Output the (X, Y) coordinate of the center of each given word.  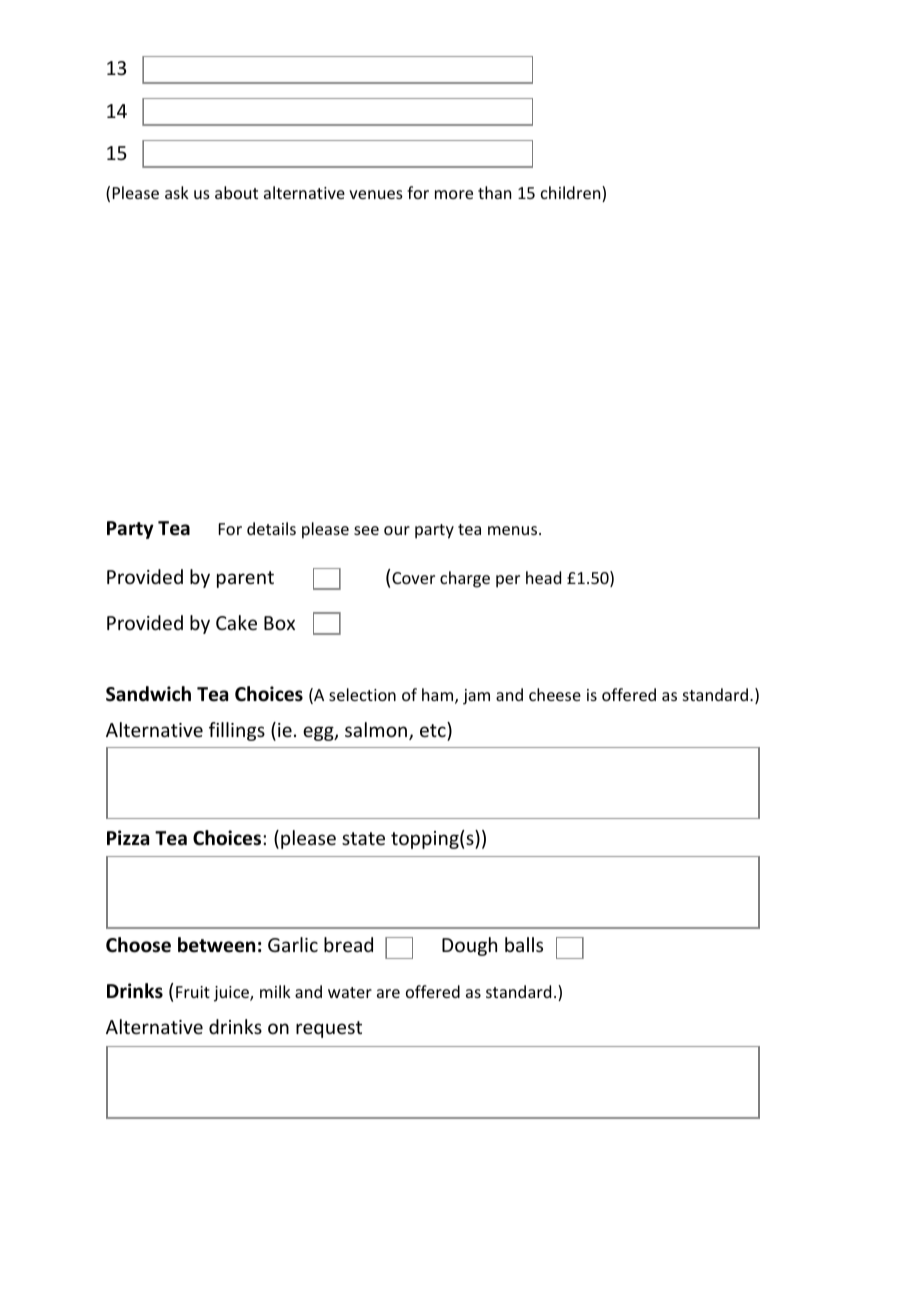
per (508, 581)
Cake (236, 622)
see (366, 530)
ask (177, 192)
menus (514, 530)
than (494, 192)
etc (433, 730)
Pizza (128, 837)
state (363, 838)
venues (376, 194)
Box (279, 623)
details (271, 528)
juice (232, 994)
